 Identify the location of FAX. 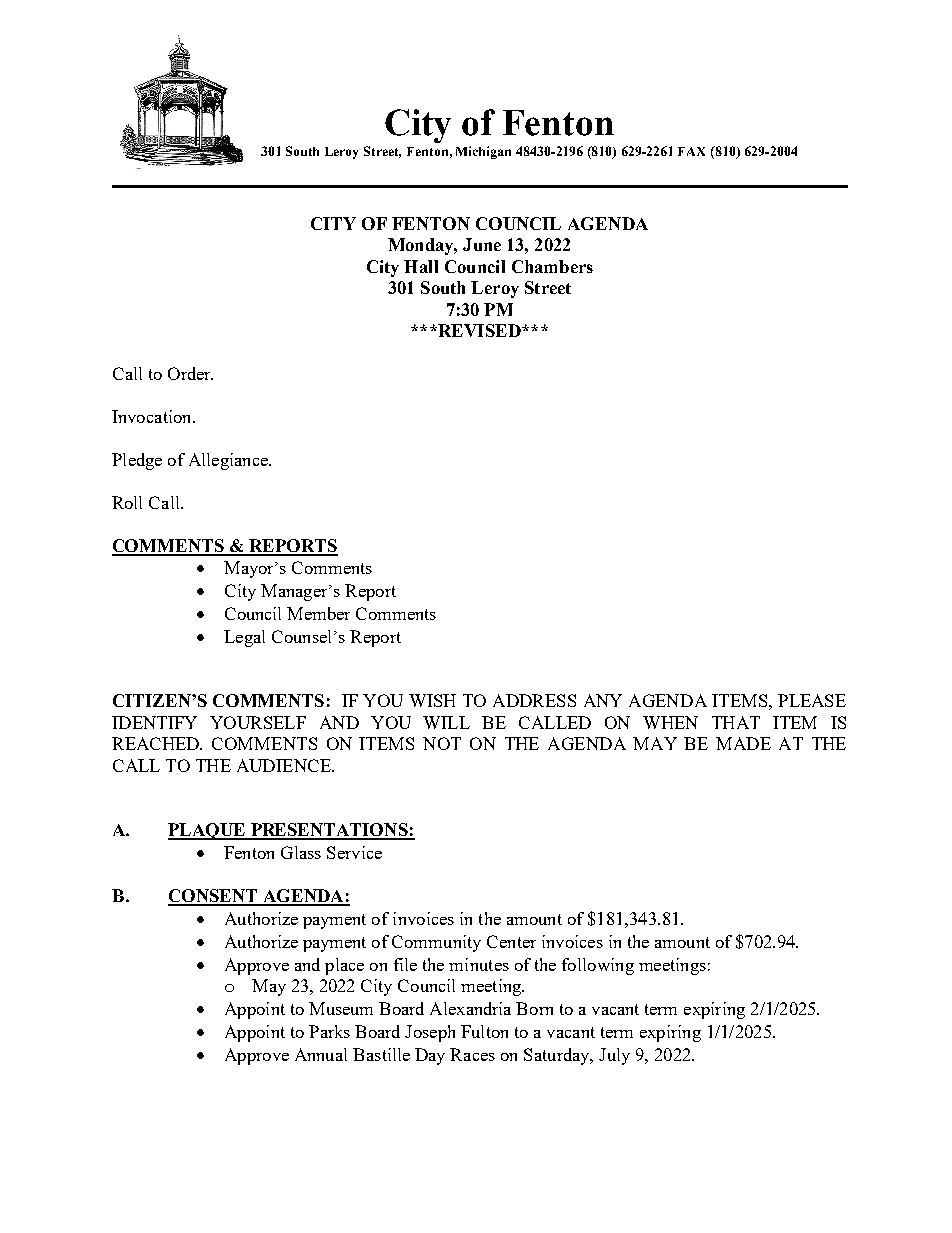
(691, 151).
